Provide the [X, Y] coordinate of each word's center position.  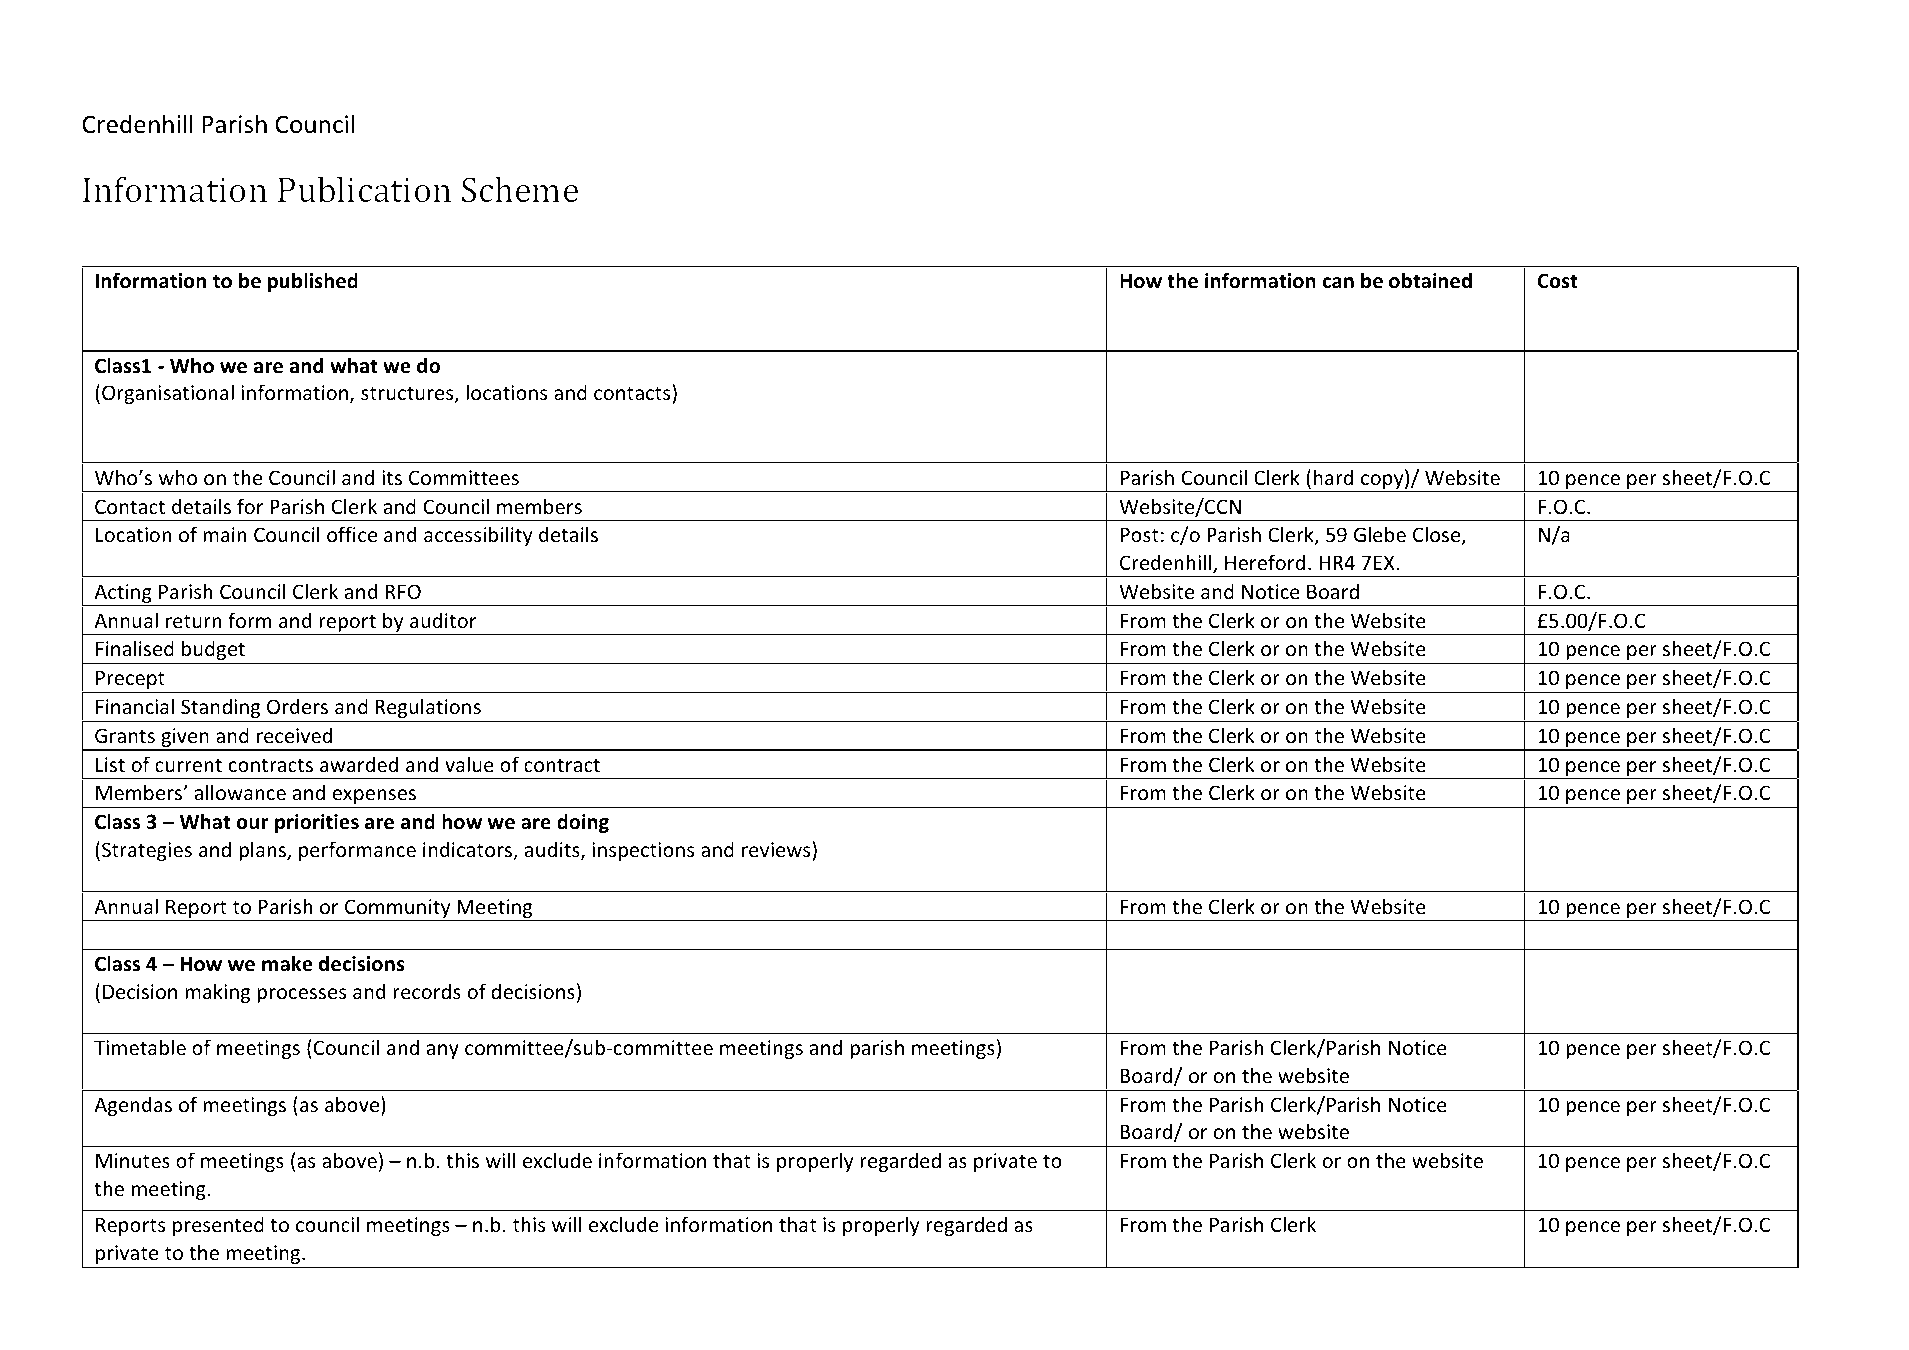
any [443, 1051]
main [225, 534]
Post [1140, 535]
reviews [777, 849]
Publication [364, 189]
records [427, 991]
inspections [643, 851]
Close [1438, 535]
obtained [1430, 280]
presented [218, 1226]
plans [263, 851]
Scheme [520, 189]
